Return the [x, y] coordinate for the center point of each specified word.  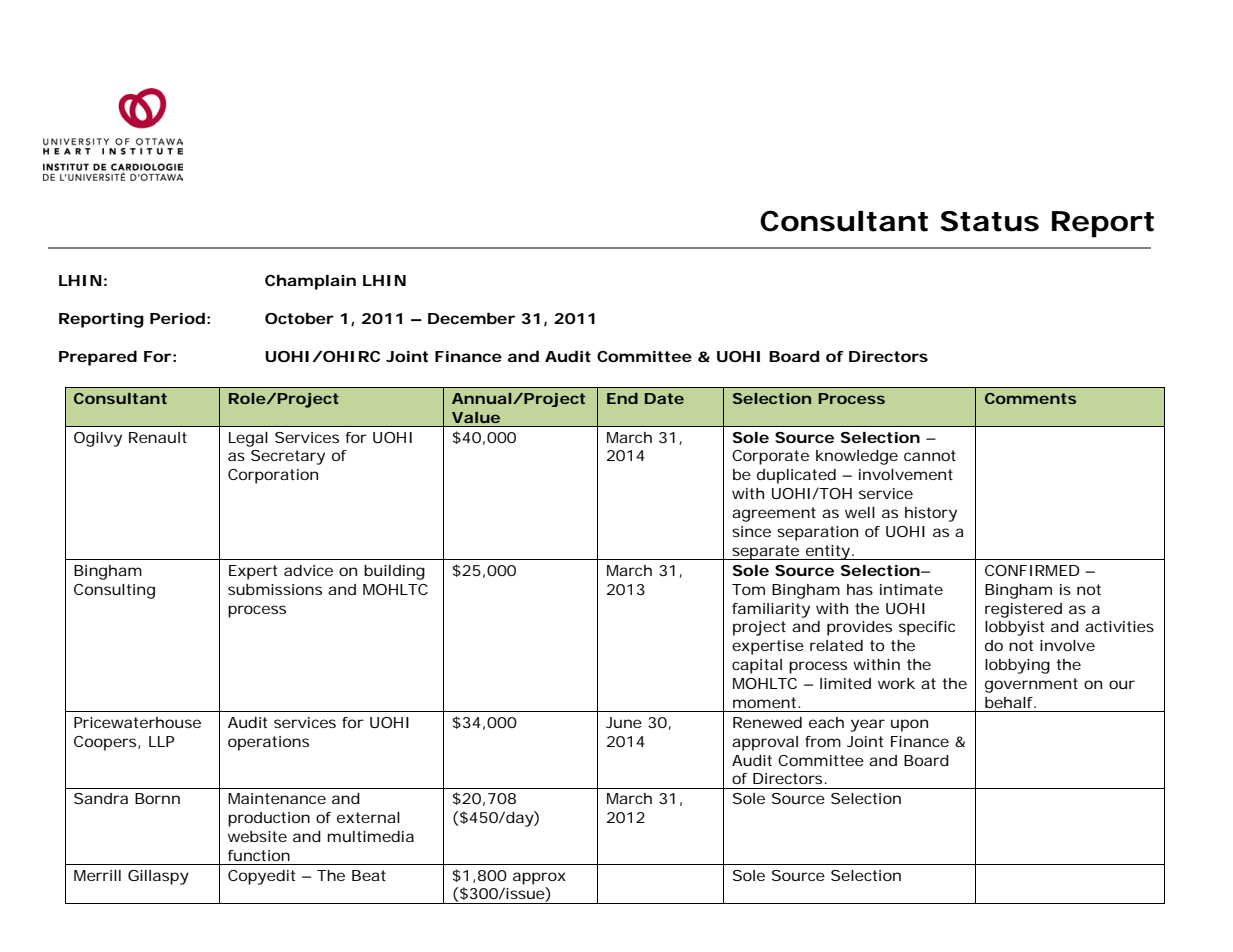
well [860, 512]
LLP [162, 741]
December [471, 318]
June [624, 722]
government [1031, 685]
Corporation [273, 476]
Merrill [97, 875]
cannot [930, 455]
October [299, 318]
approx [539, 878]
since [751, 531]
